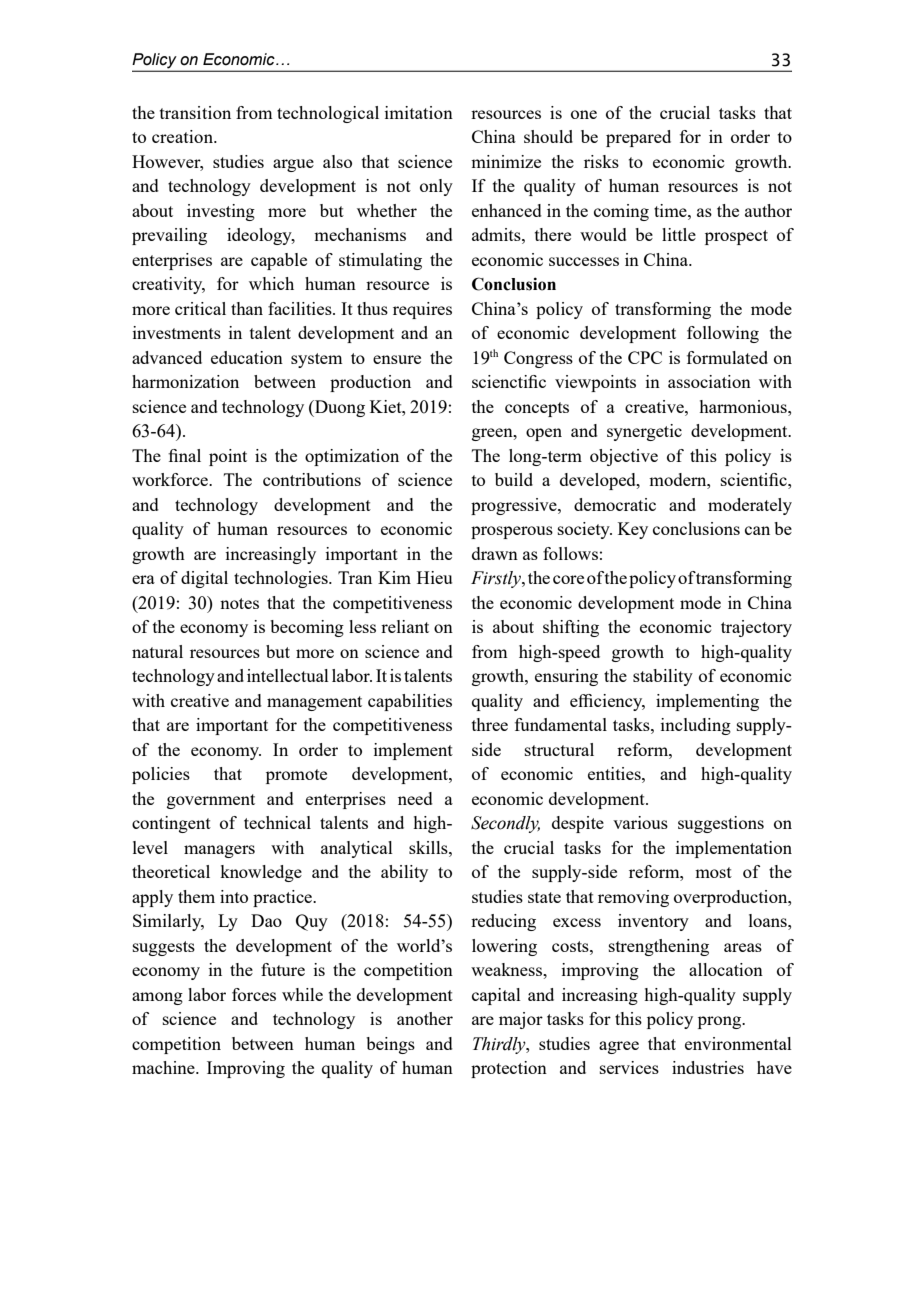 Image resolution: width=924 pixels, height=1308 pixels. Describe the element at coordinates (744, 406) in the document. I see `harmonious` at that location.
